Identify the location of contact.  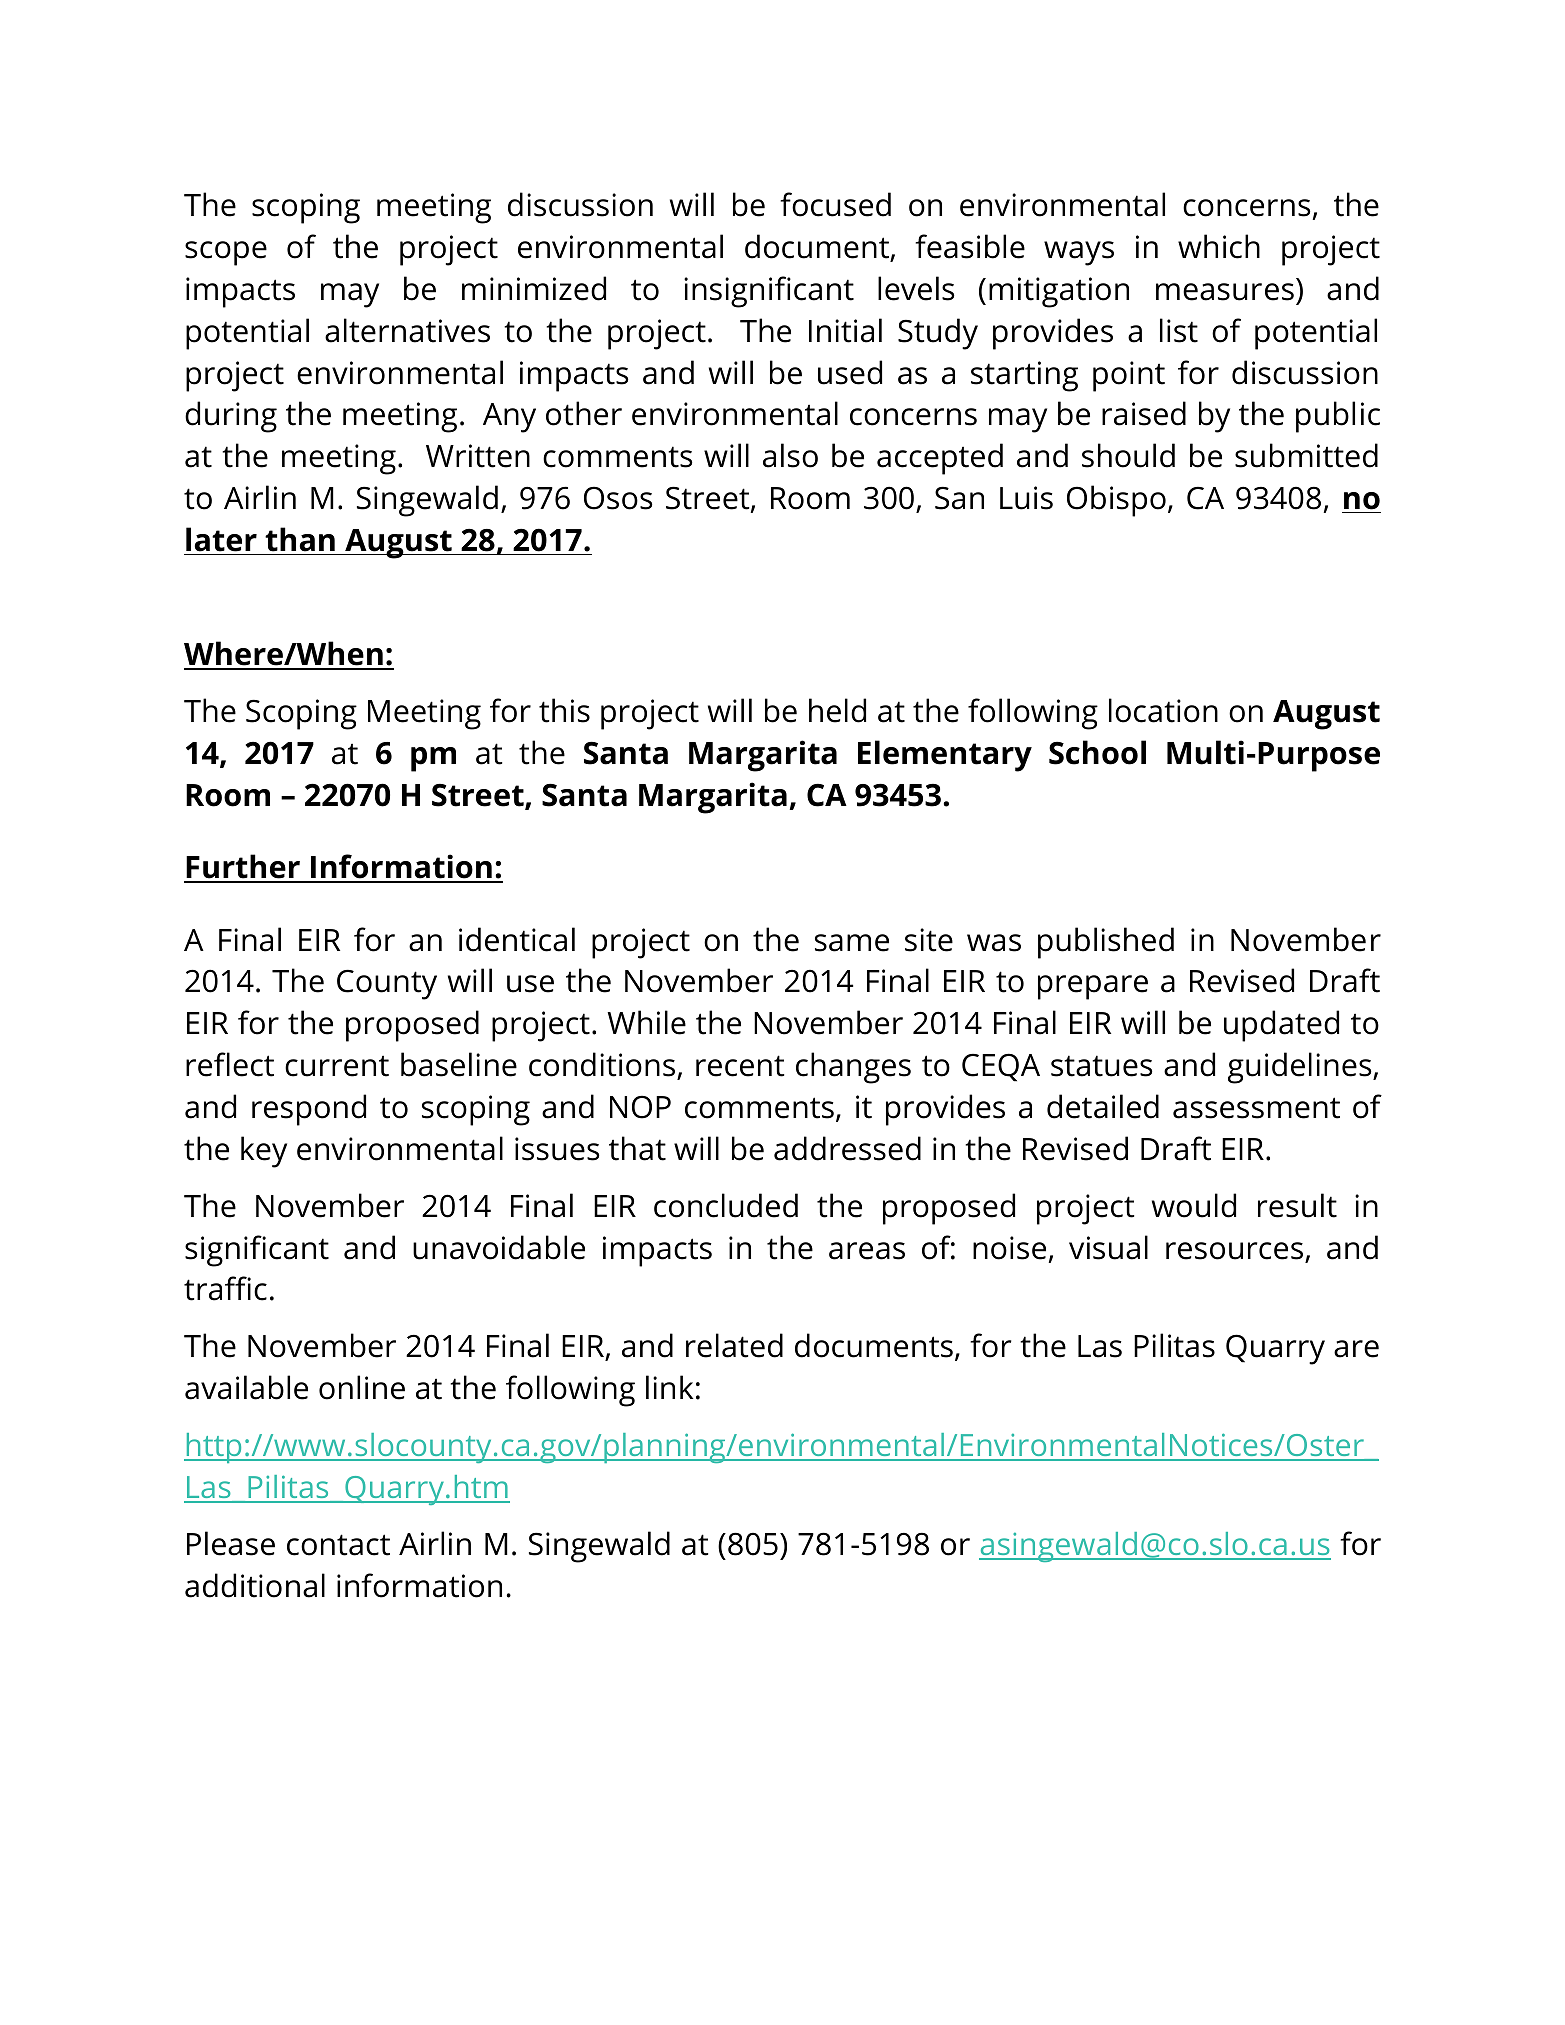
(338, 1545).
